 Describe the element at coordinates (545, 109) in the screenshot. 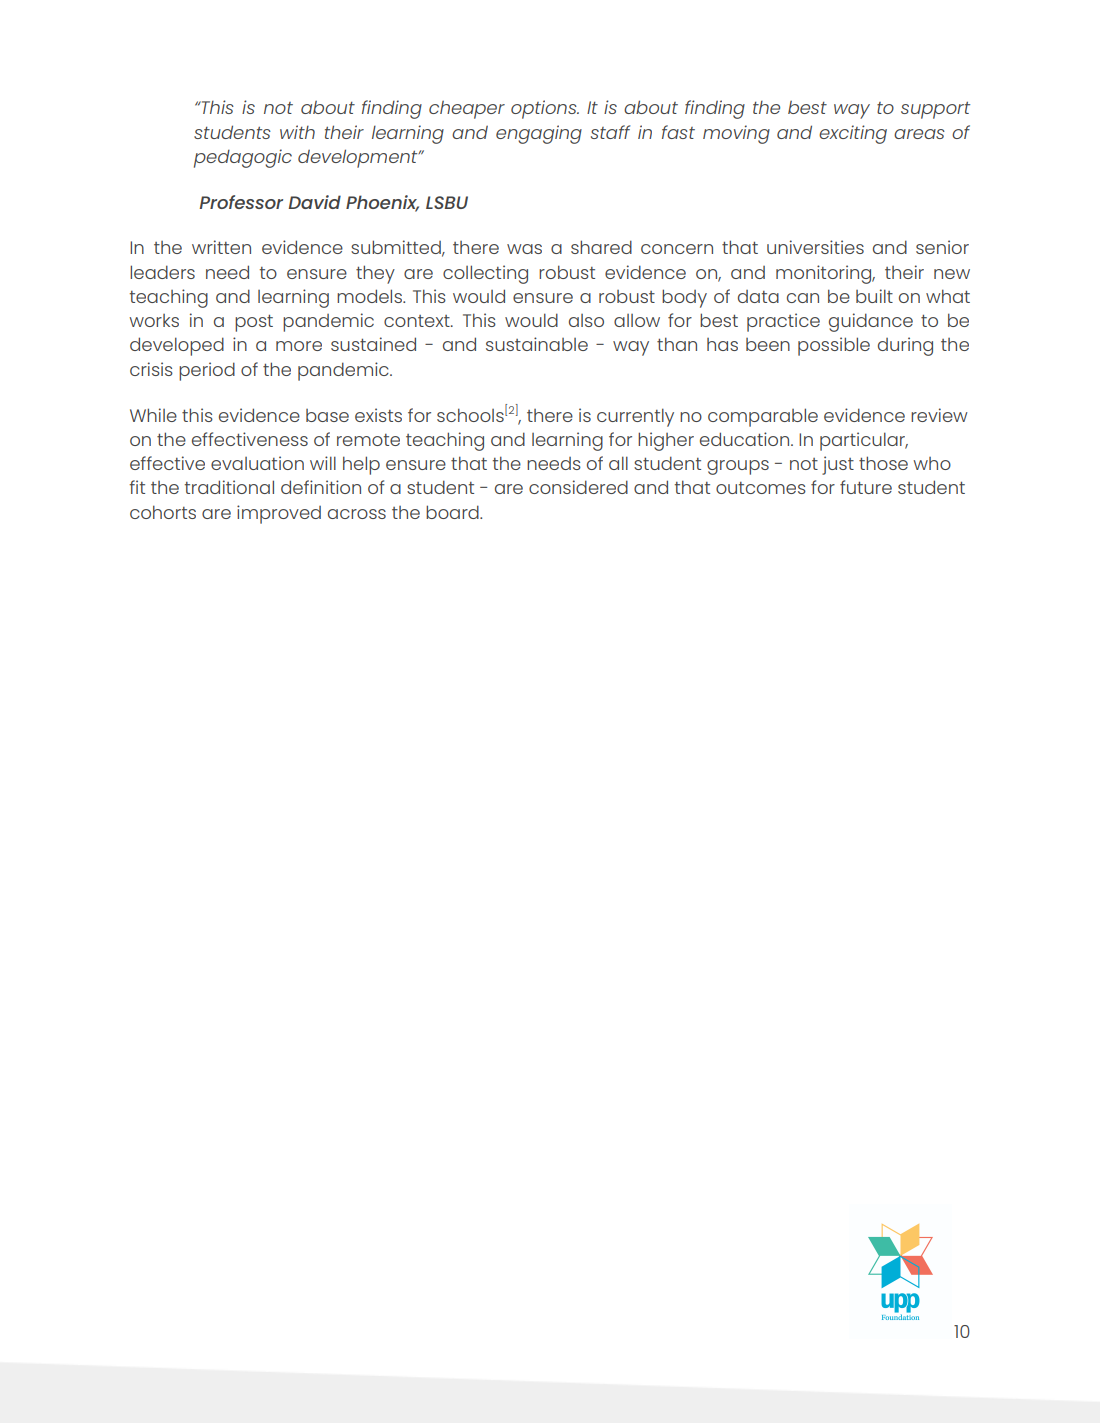

I see `options` at that location.
